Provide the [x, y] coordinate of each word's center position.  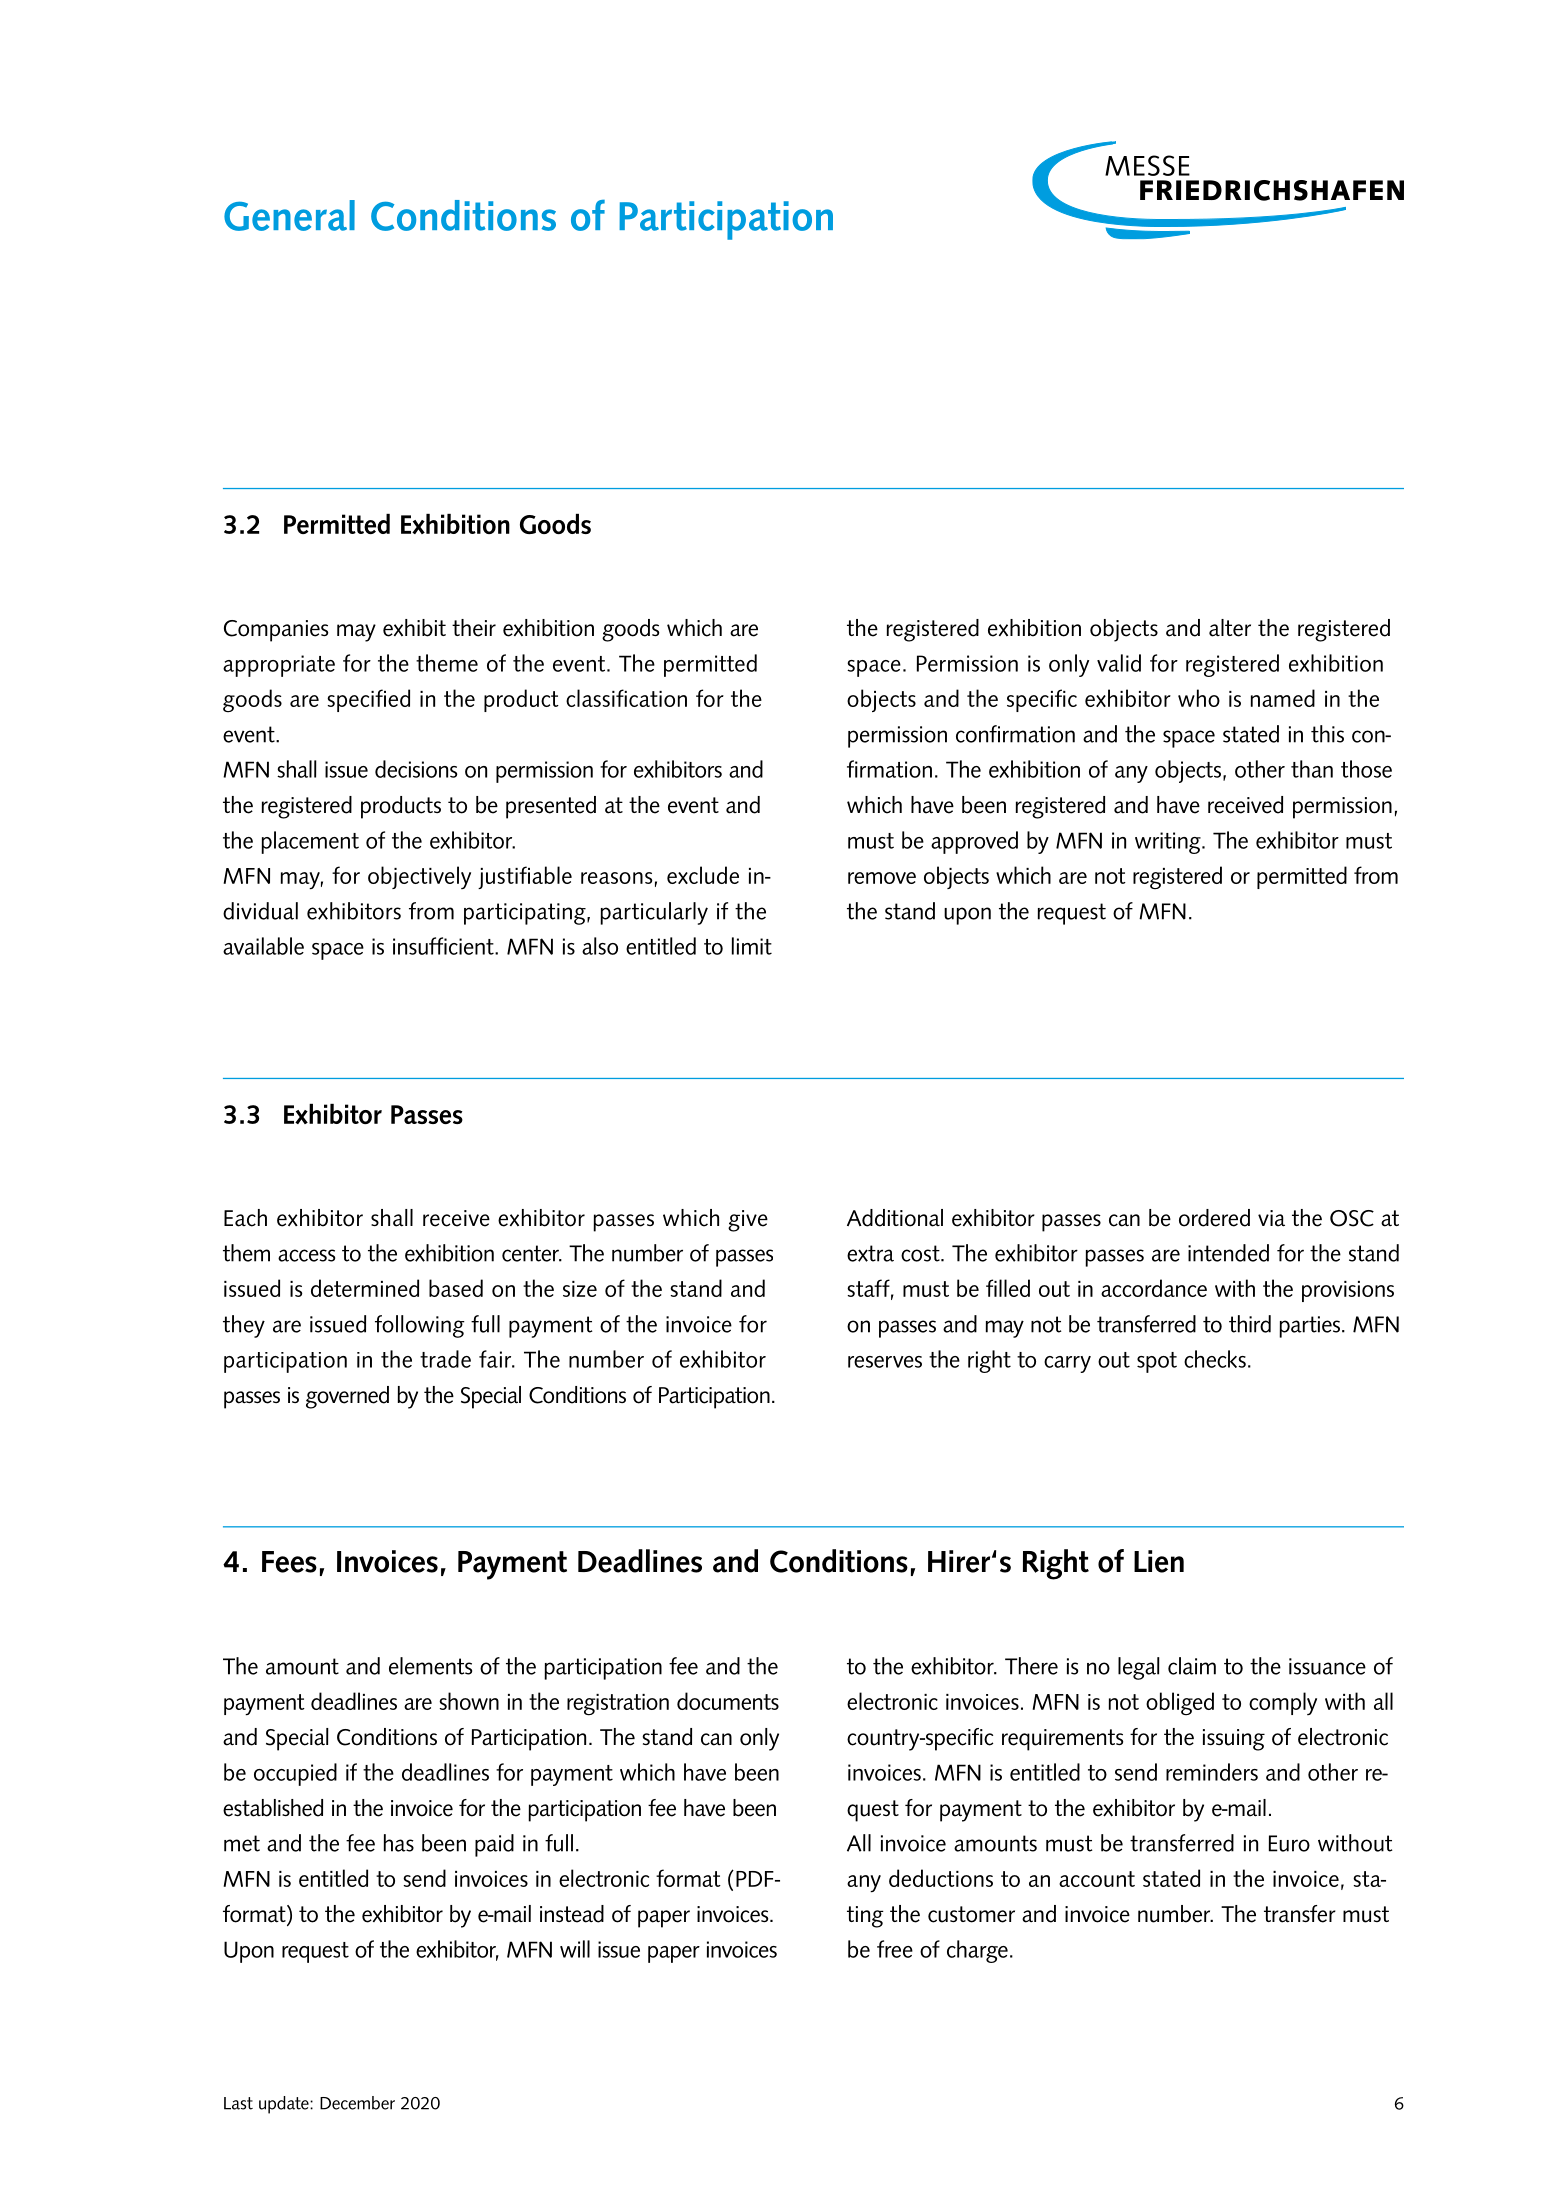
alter [1230, 628]
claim [1192, 1666]
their [474, 628]
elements [430, 1666]
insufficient [444, 946]
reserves [885, 1362]
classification [626, 698]
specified [368, 700]
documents [728, 1701]
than [1312, 769]
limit [752, 946]
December [357, 2103]
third [1250, 1324]
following [420, 1326]
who [1199, 698]
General [289, 215]
